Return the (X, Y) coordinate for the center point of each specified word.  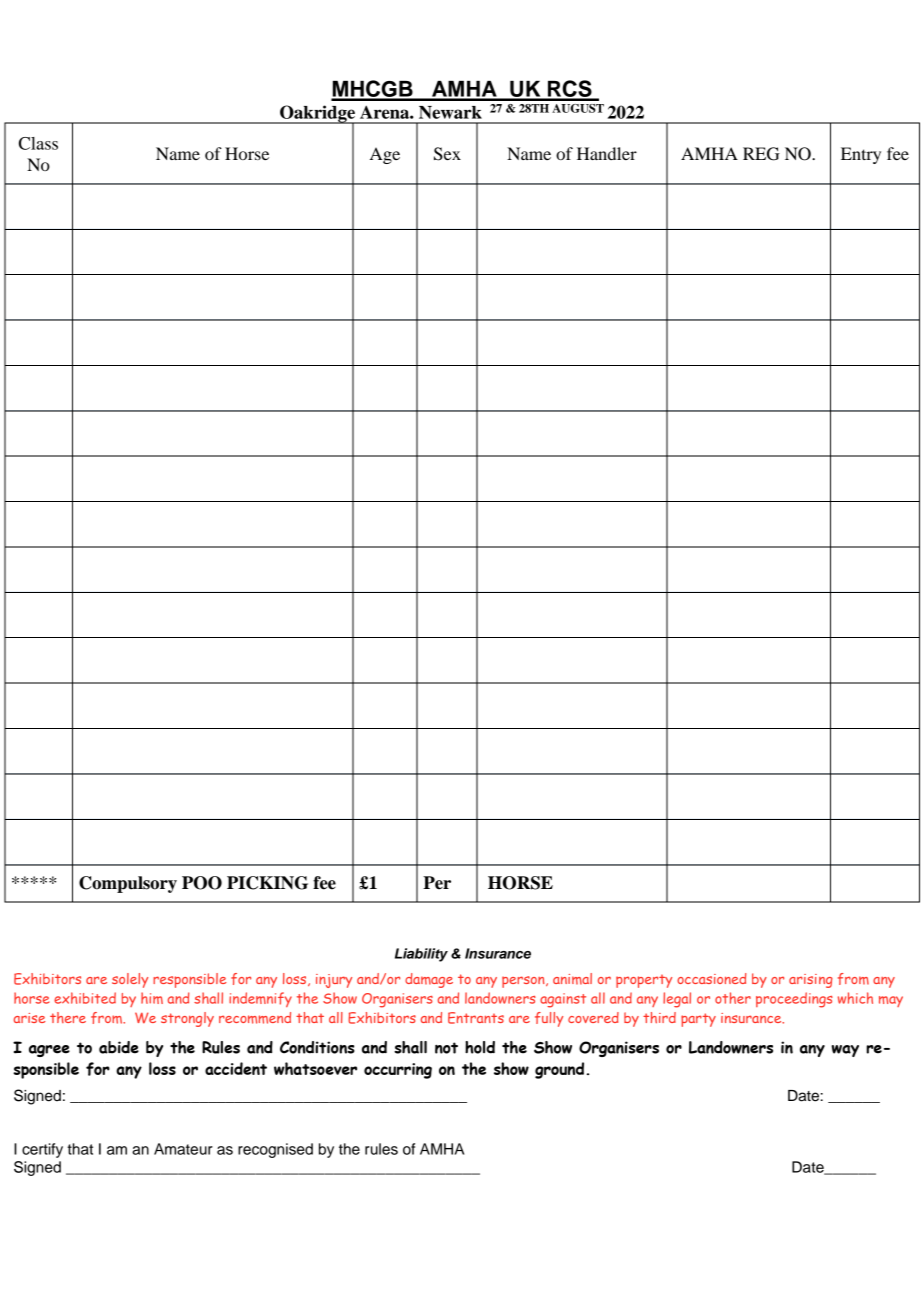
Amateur (183, 1149)
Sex (447, 154)
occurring (398, 1071)
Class (38, 143)
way (845, 1051)
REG (761, 154)
